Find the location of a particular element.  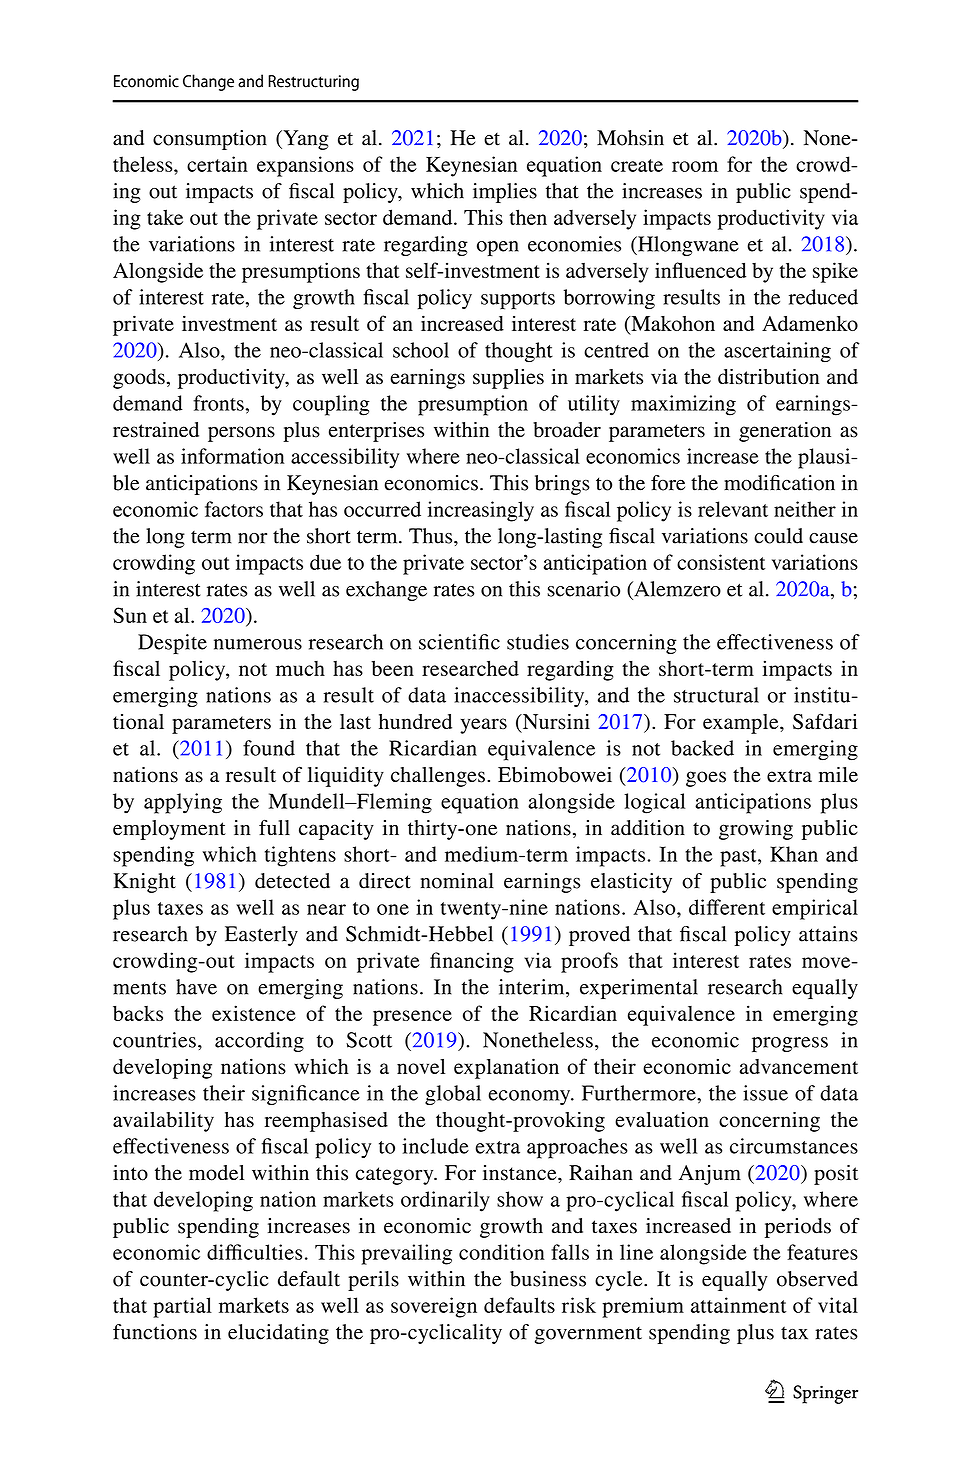

nominal is located at coordinates (457, 881).
